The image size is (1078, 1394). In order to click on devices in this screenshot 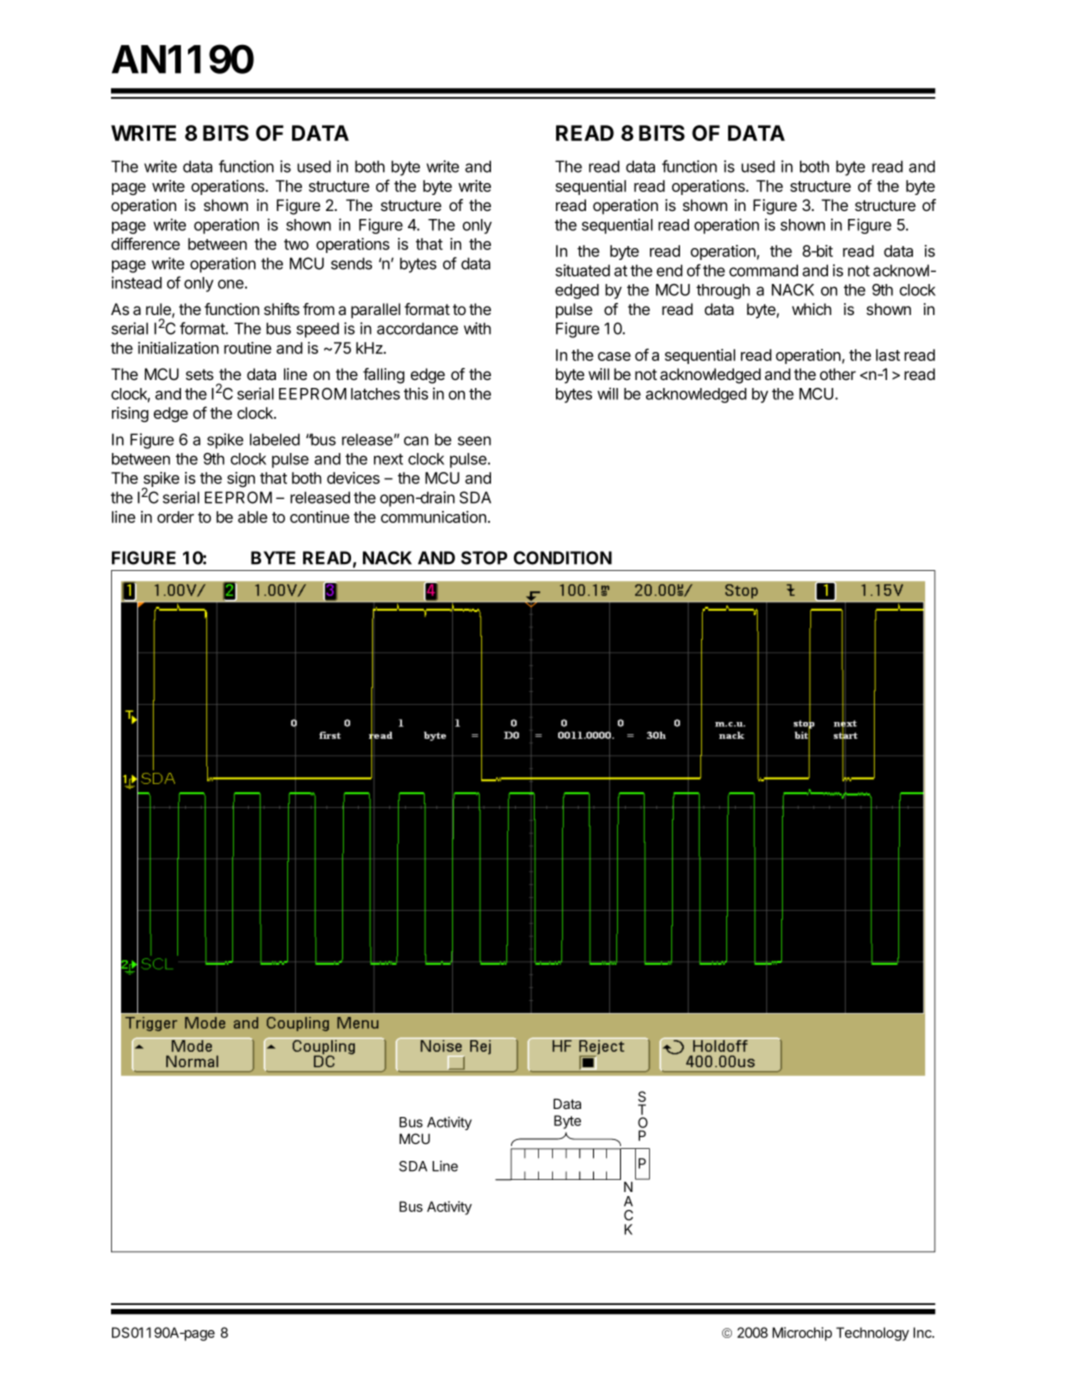, I will do `click(353, 478)`.
